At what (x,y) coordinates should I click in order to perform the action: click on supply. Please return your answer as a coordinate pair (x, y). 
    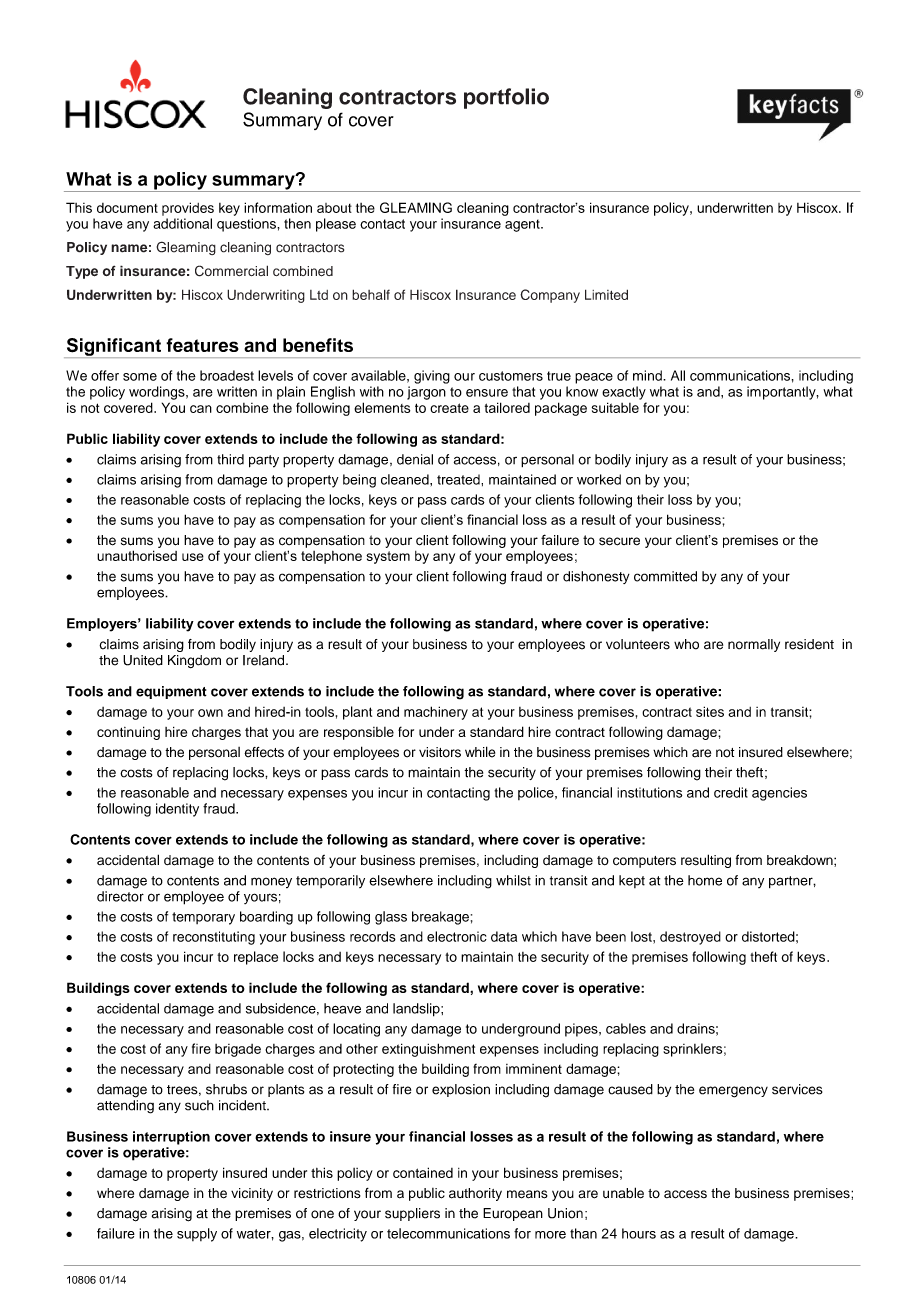
    Looking at the image, I should click on (197, 1235).
